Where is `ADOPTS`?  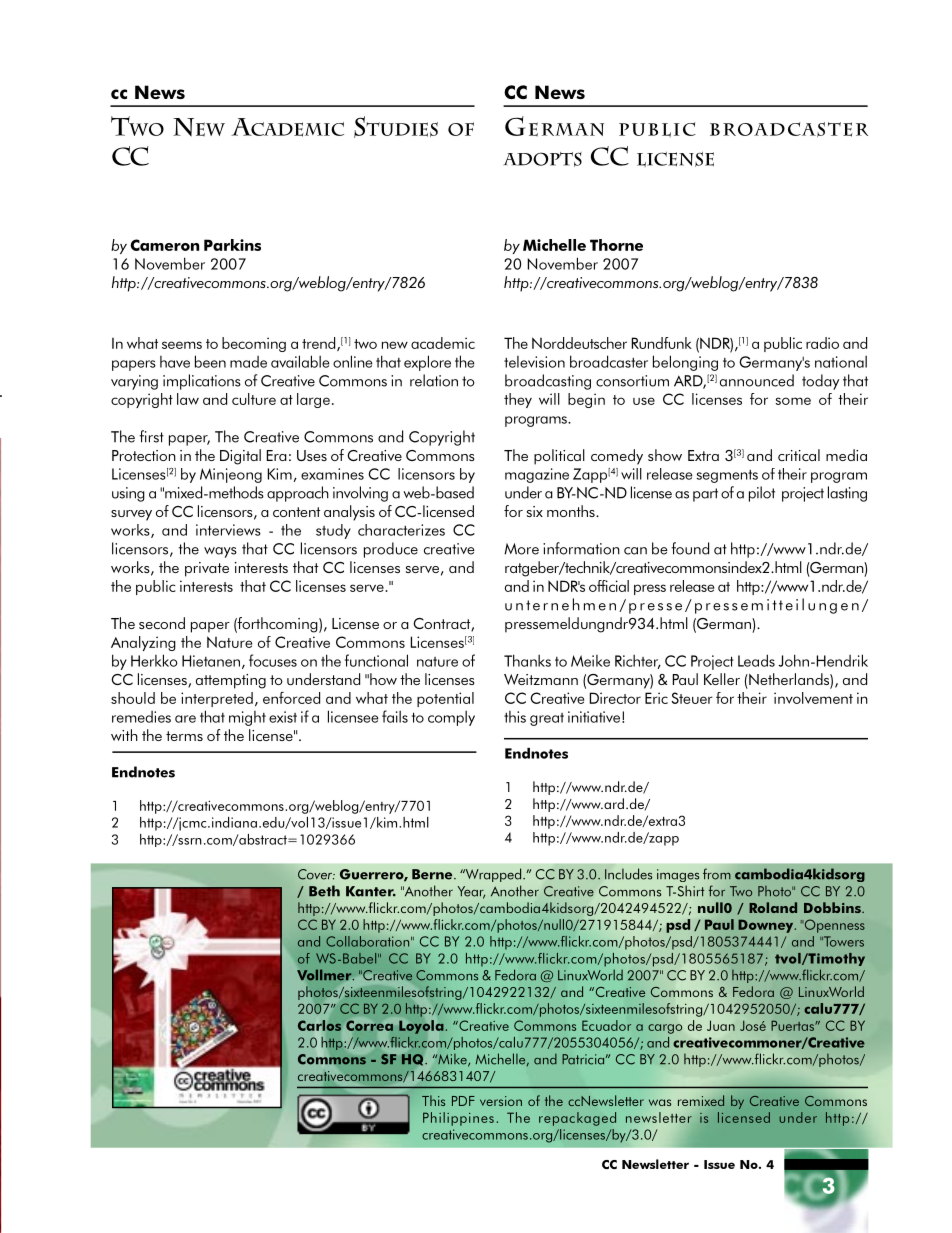 ADOPTS is located at coordinates (543, 159).
